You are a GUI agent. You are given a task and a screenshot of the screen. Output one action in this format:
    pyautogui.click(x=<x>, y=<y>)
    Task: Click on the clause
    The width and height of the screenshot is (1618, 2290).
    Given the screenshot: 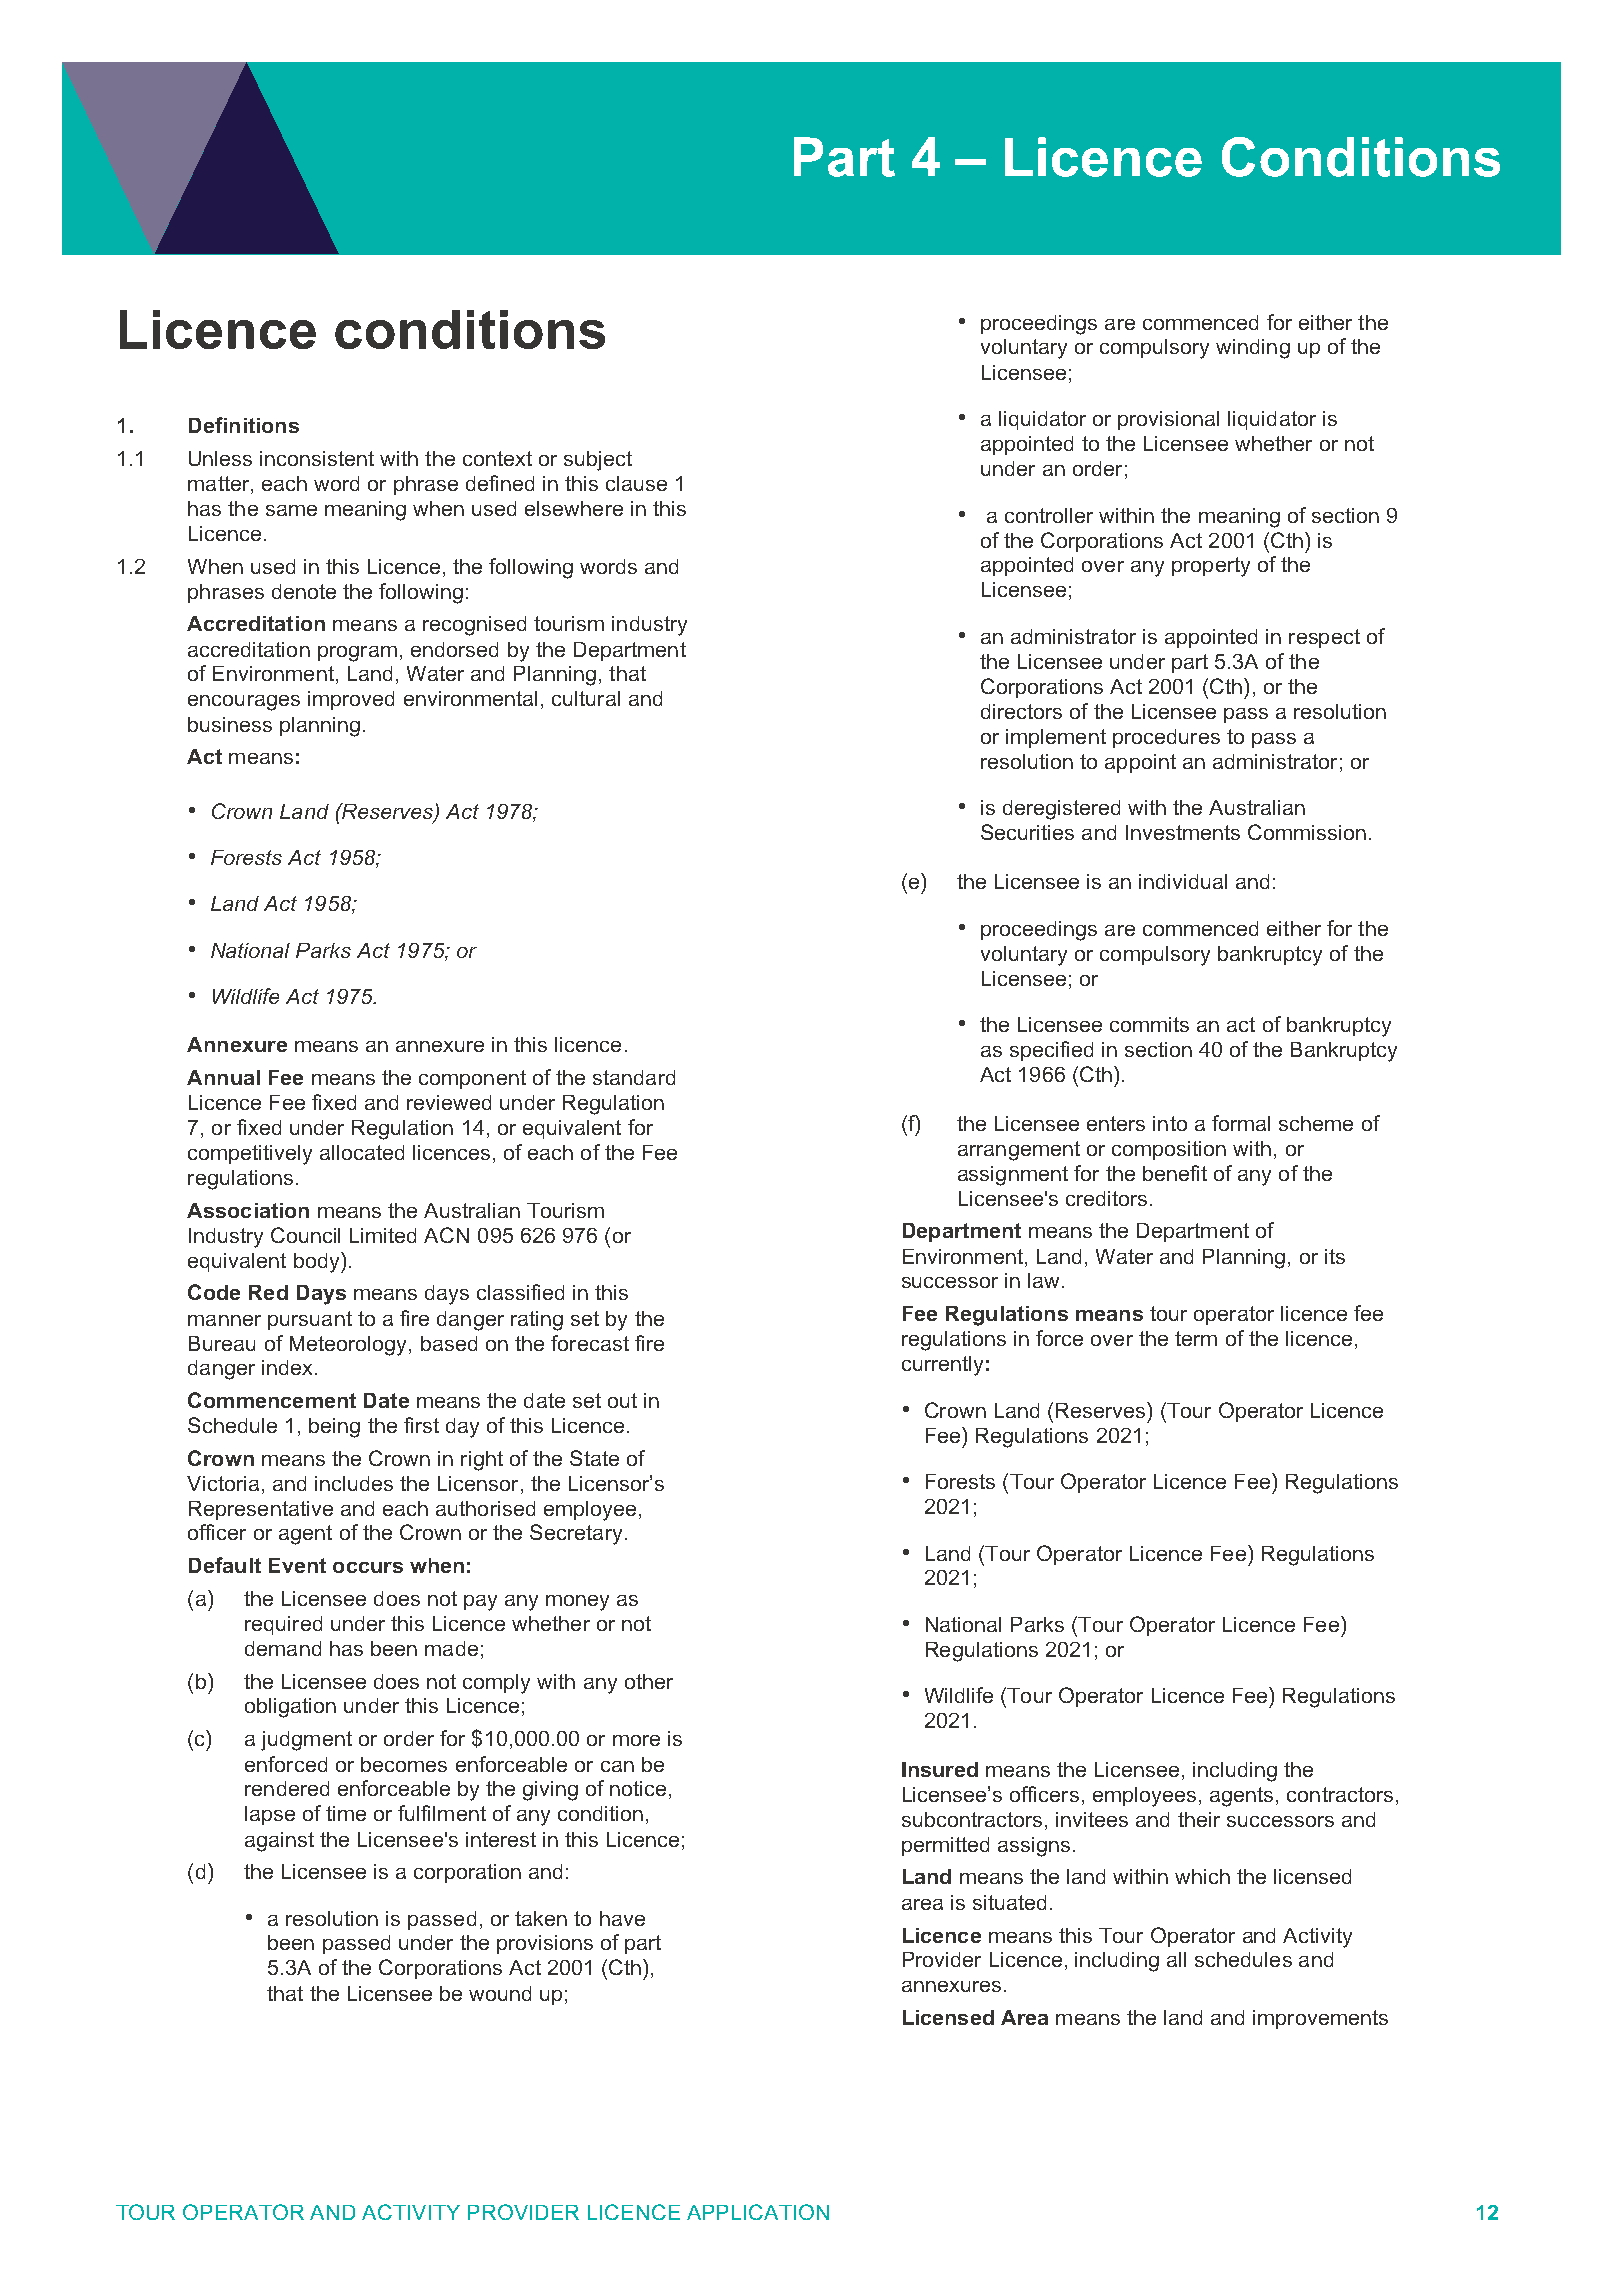 What is the action you would take?
    pyautogui.click(x=636, y=483)
